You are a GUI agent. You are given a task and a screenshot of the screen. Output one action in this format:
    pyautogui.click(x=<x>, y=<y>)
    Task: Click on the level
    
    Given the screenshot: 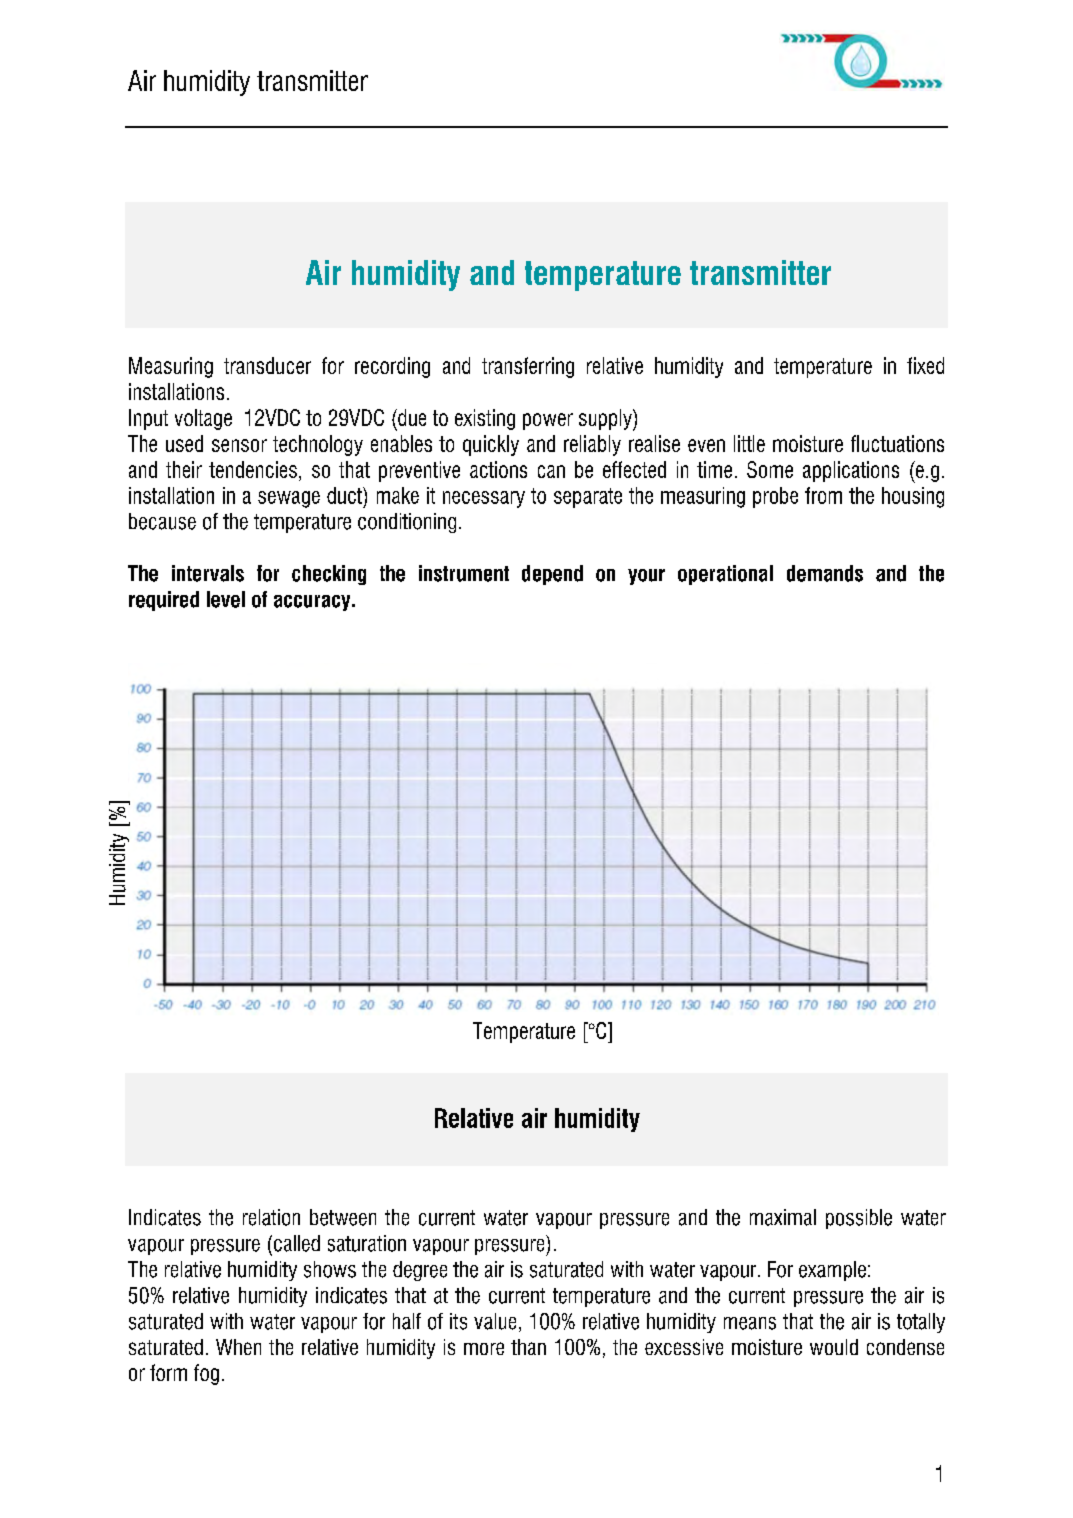 What is the action you would take?
    pyautogui.click(x=226, y=599)
